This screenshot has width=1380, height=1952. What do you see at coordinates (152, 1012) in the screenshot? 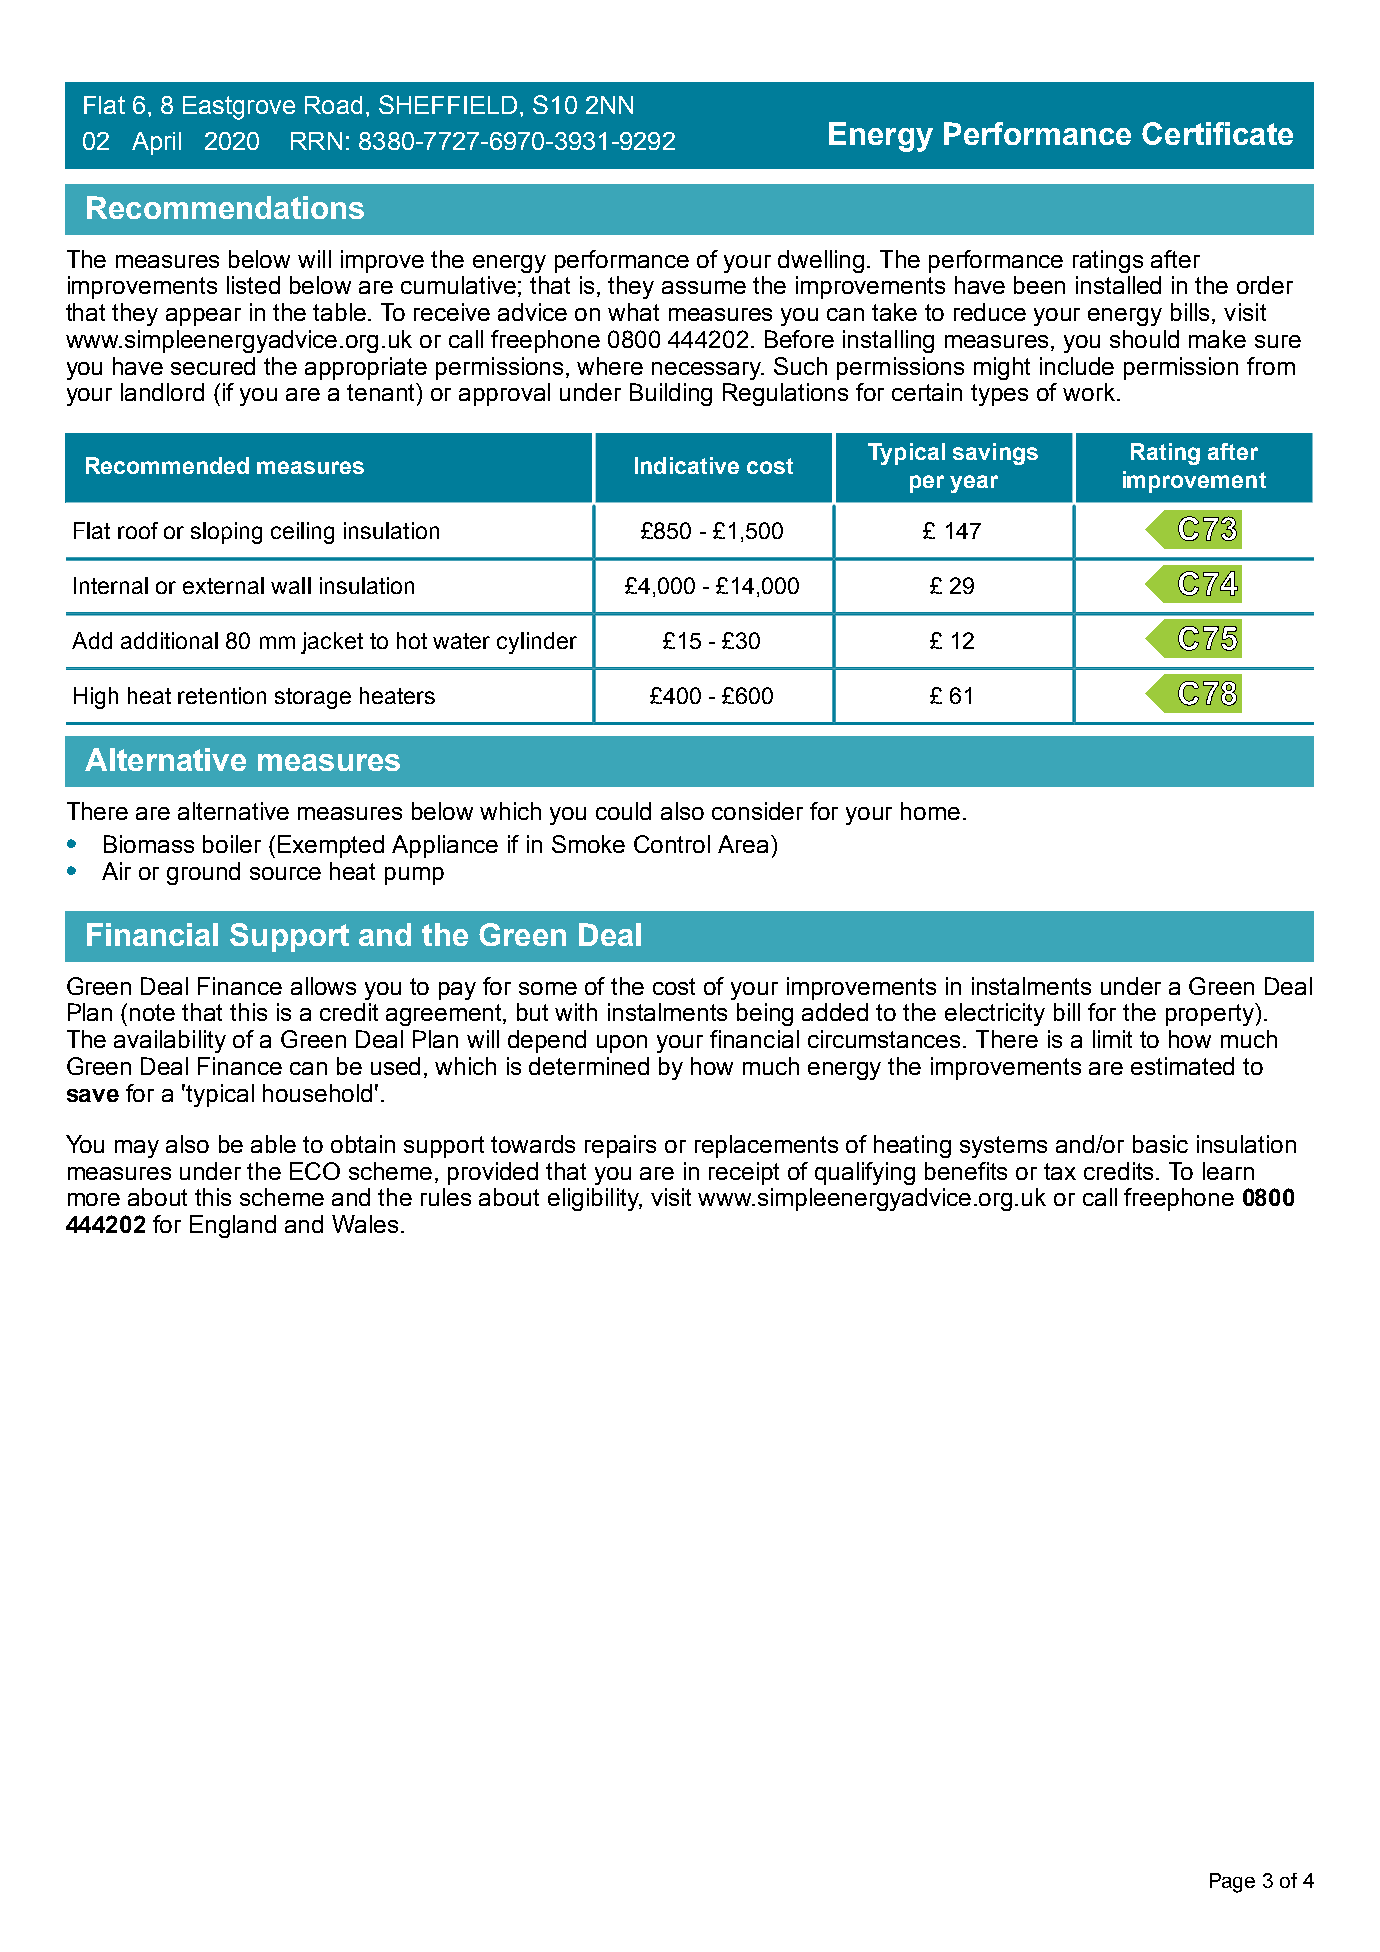
I see `note` at bounding box center [152, 1012].
